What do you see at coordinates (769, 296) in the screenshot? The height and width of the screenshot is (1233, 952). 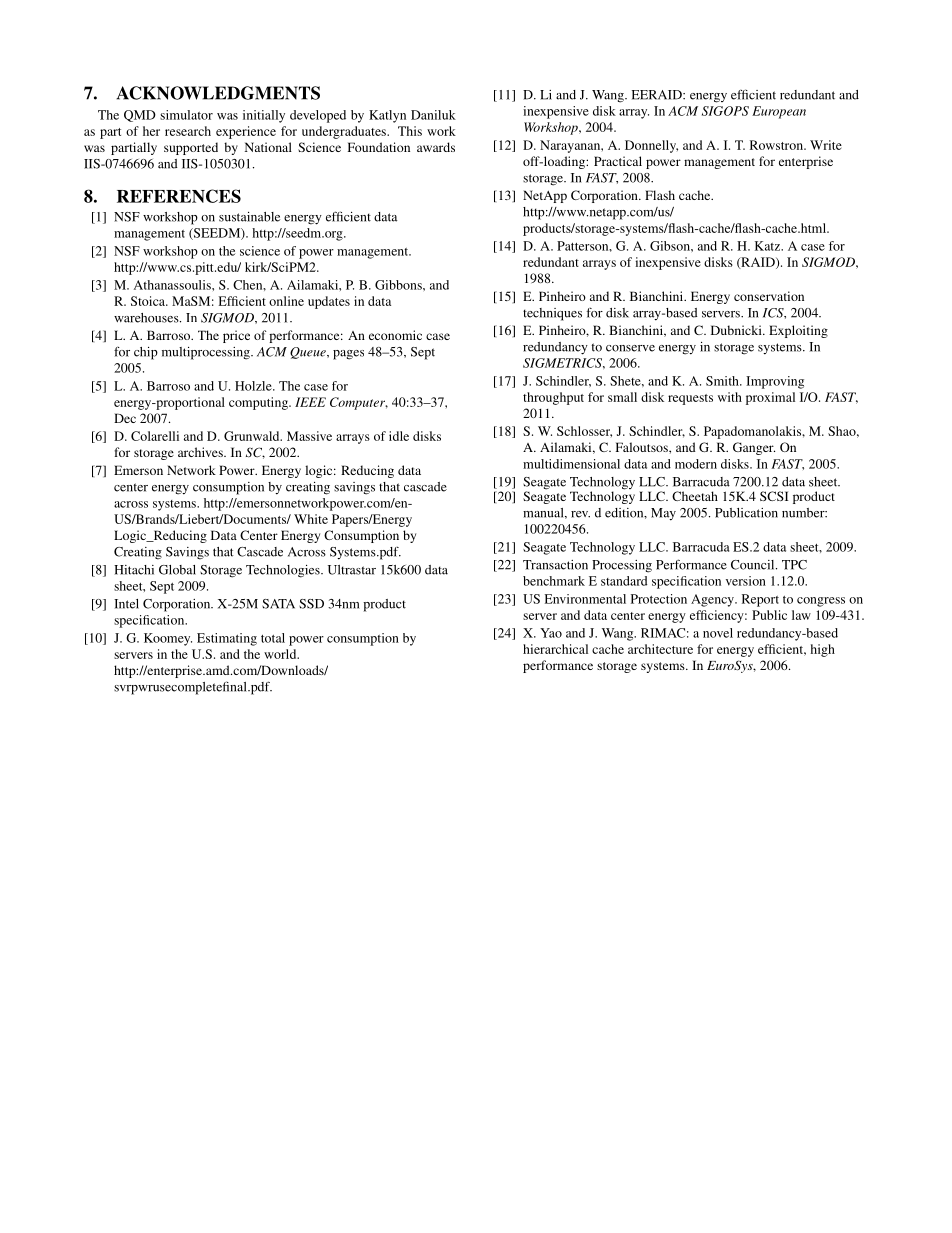 I see `conservation` at bounding box center [769, 296].
